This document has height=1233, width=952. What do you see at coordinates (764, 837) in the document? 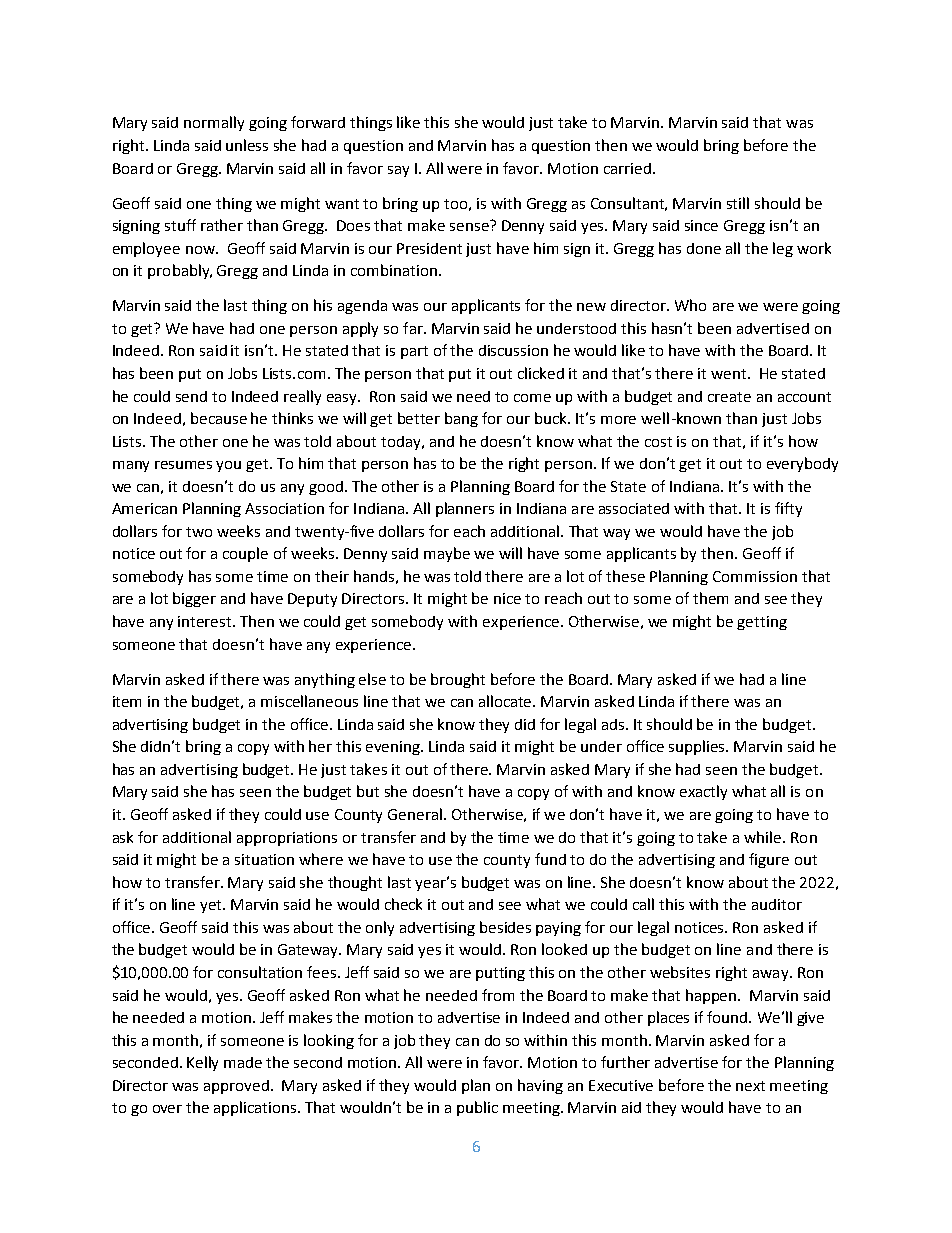
I see `while` at bounding box center [764, 837].
